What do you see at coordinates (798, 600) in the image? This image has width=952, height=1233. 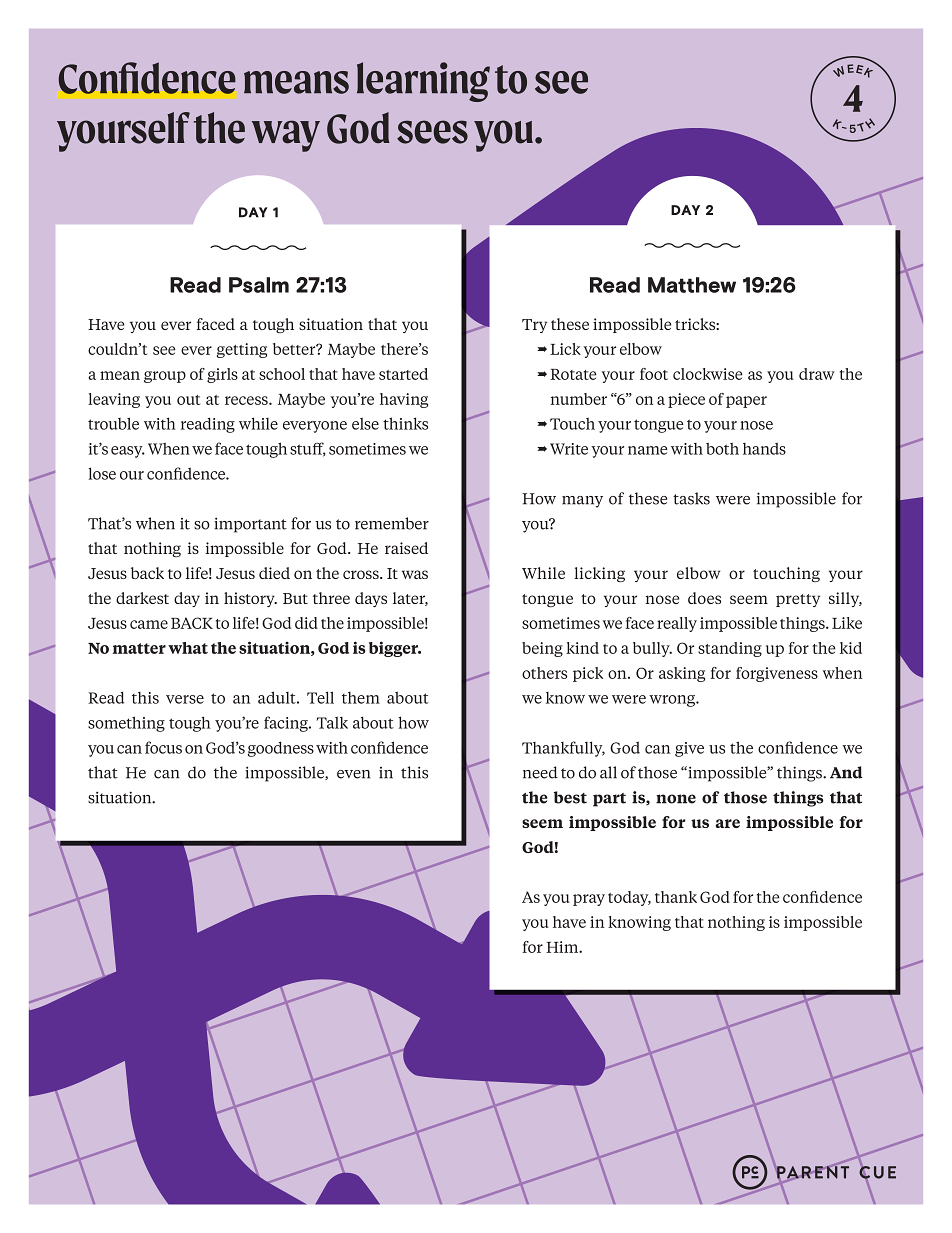 I see `pretty` at bounding box center [798, 600].
